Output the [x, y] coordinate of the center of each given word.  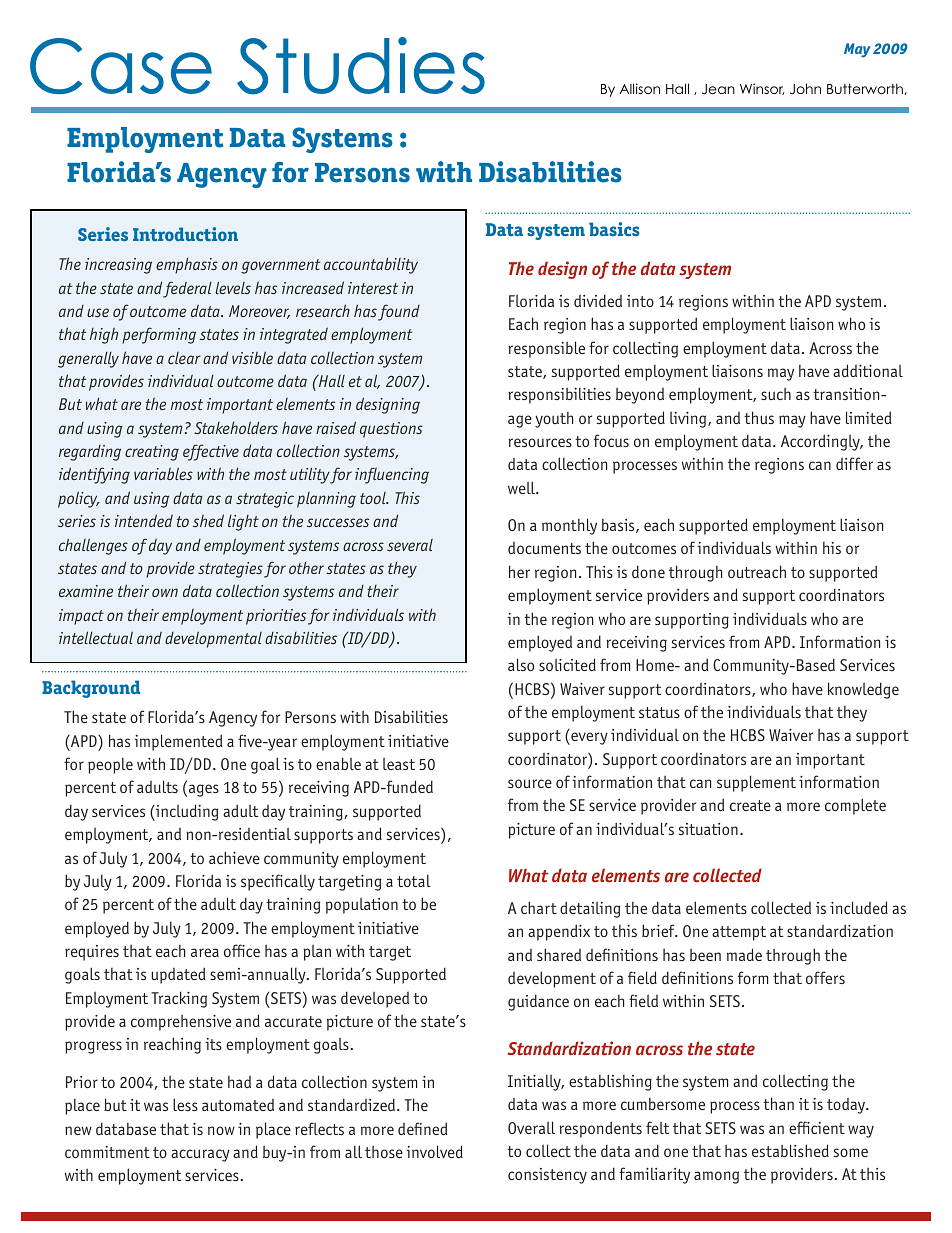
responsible [546, 349]
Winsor [762, 89]
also [521, 664]
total [414, 881]
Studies [361, 66]
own [165, 592]
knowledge [863, 690]
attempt [739, 933]
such [776, 393]
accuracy [200, 1155]
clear [184, 358]
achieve [234, 857]
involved [434, 1151]
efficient [817, 1127]
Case [121, 66]
